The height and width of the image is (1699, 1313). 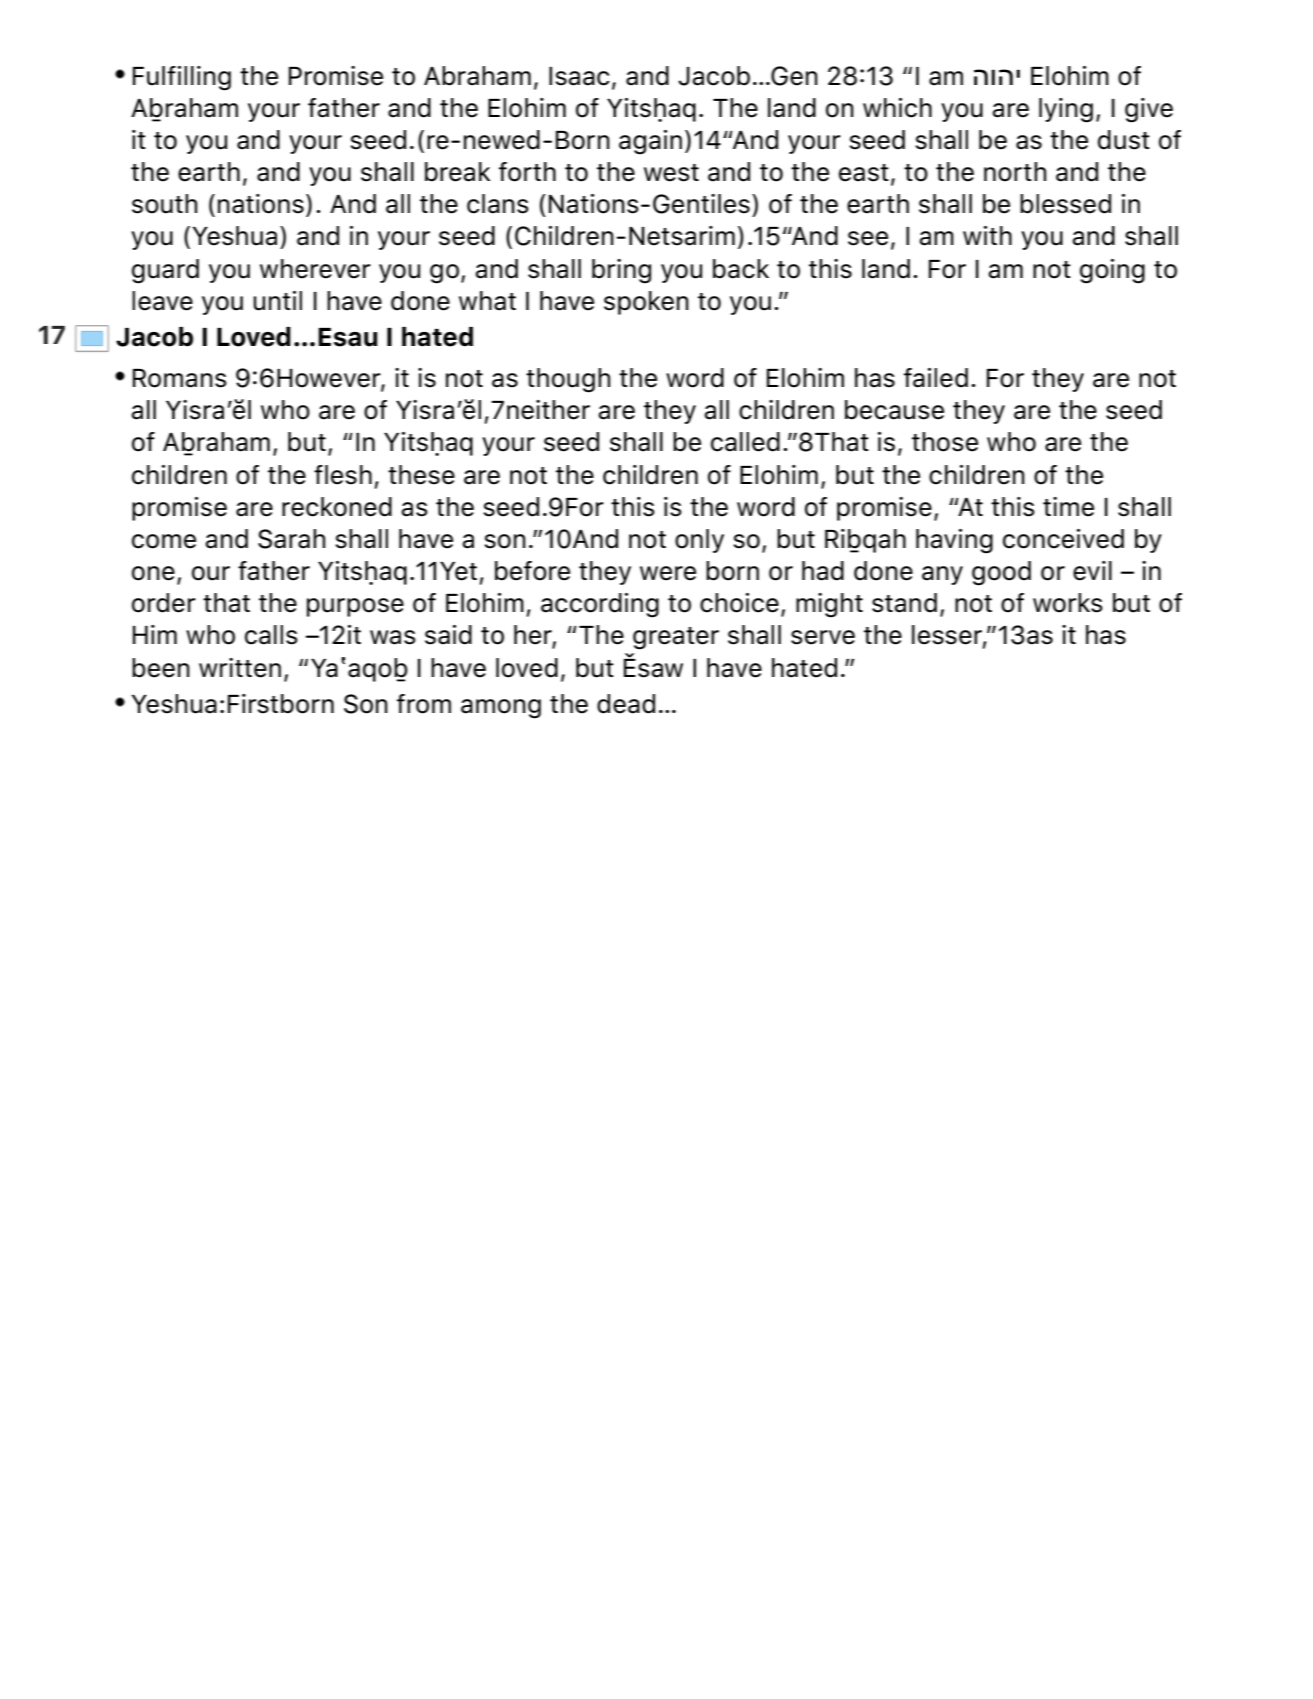 What do you see at coordinates (180, 378) in the image?
I see `Romans` at bounding box center [180, 378].
